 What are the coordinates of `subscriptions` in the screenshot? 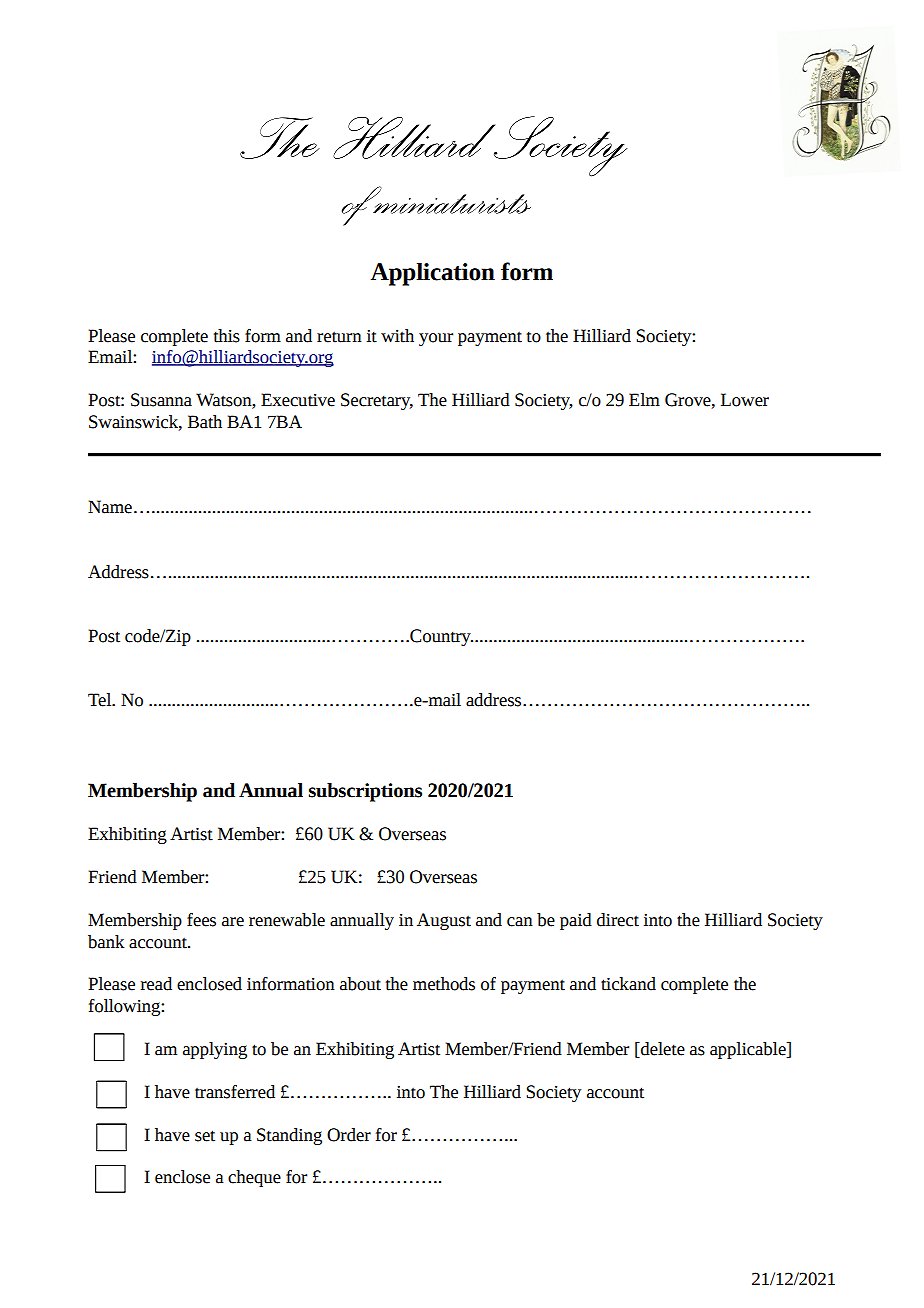 It's located at (365, 792).
